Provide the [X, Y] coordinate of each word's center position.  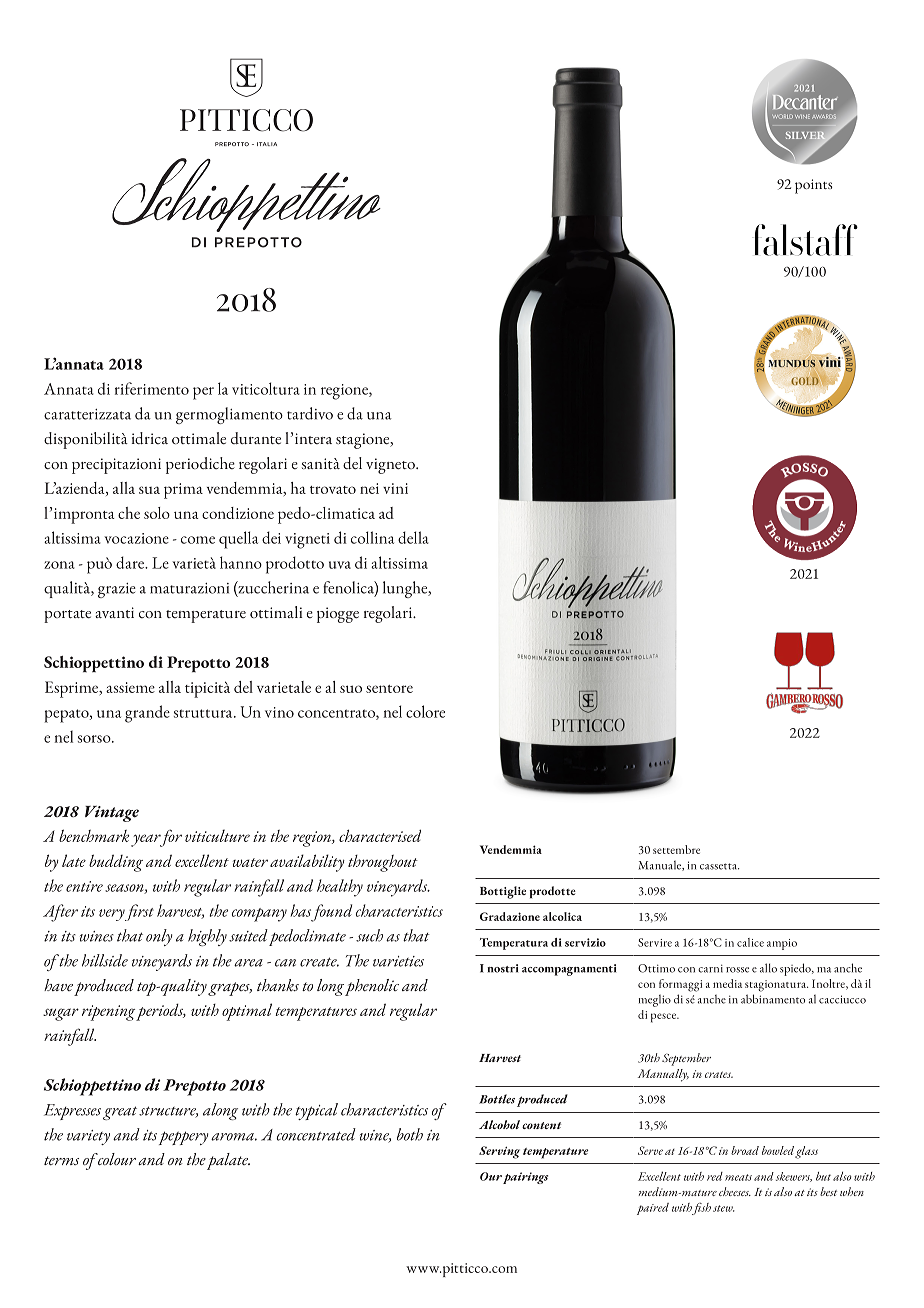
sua [149, 490]
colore [425, 711]
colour [116, 1159]
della [413, 537]
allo [768, 968]
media [727, 983]
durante [256, 438]
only [159, 937]
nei [369, 488]
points [813, 186]
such [369, 935]
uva [340, 565]
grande [147, 714]
